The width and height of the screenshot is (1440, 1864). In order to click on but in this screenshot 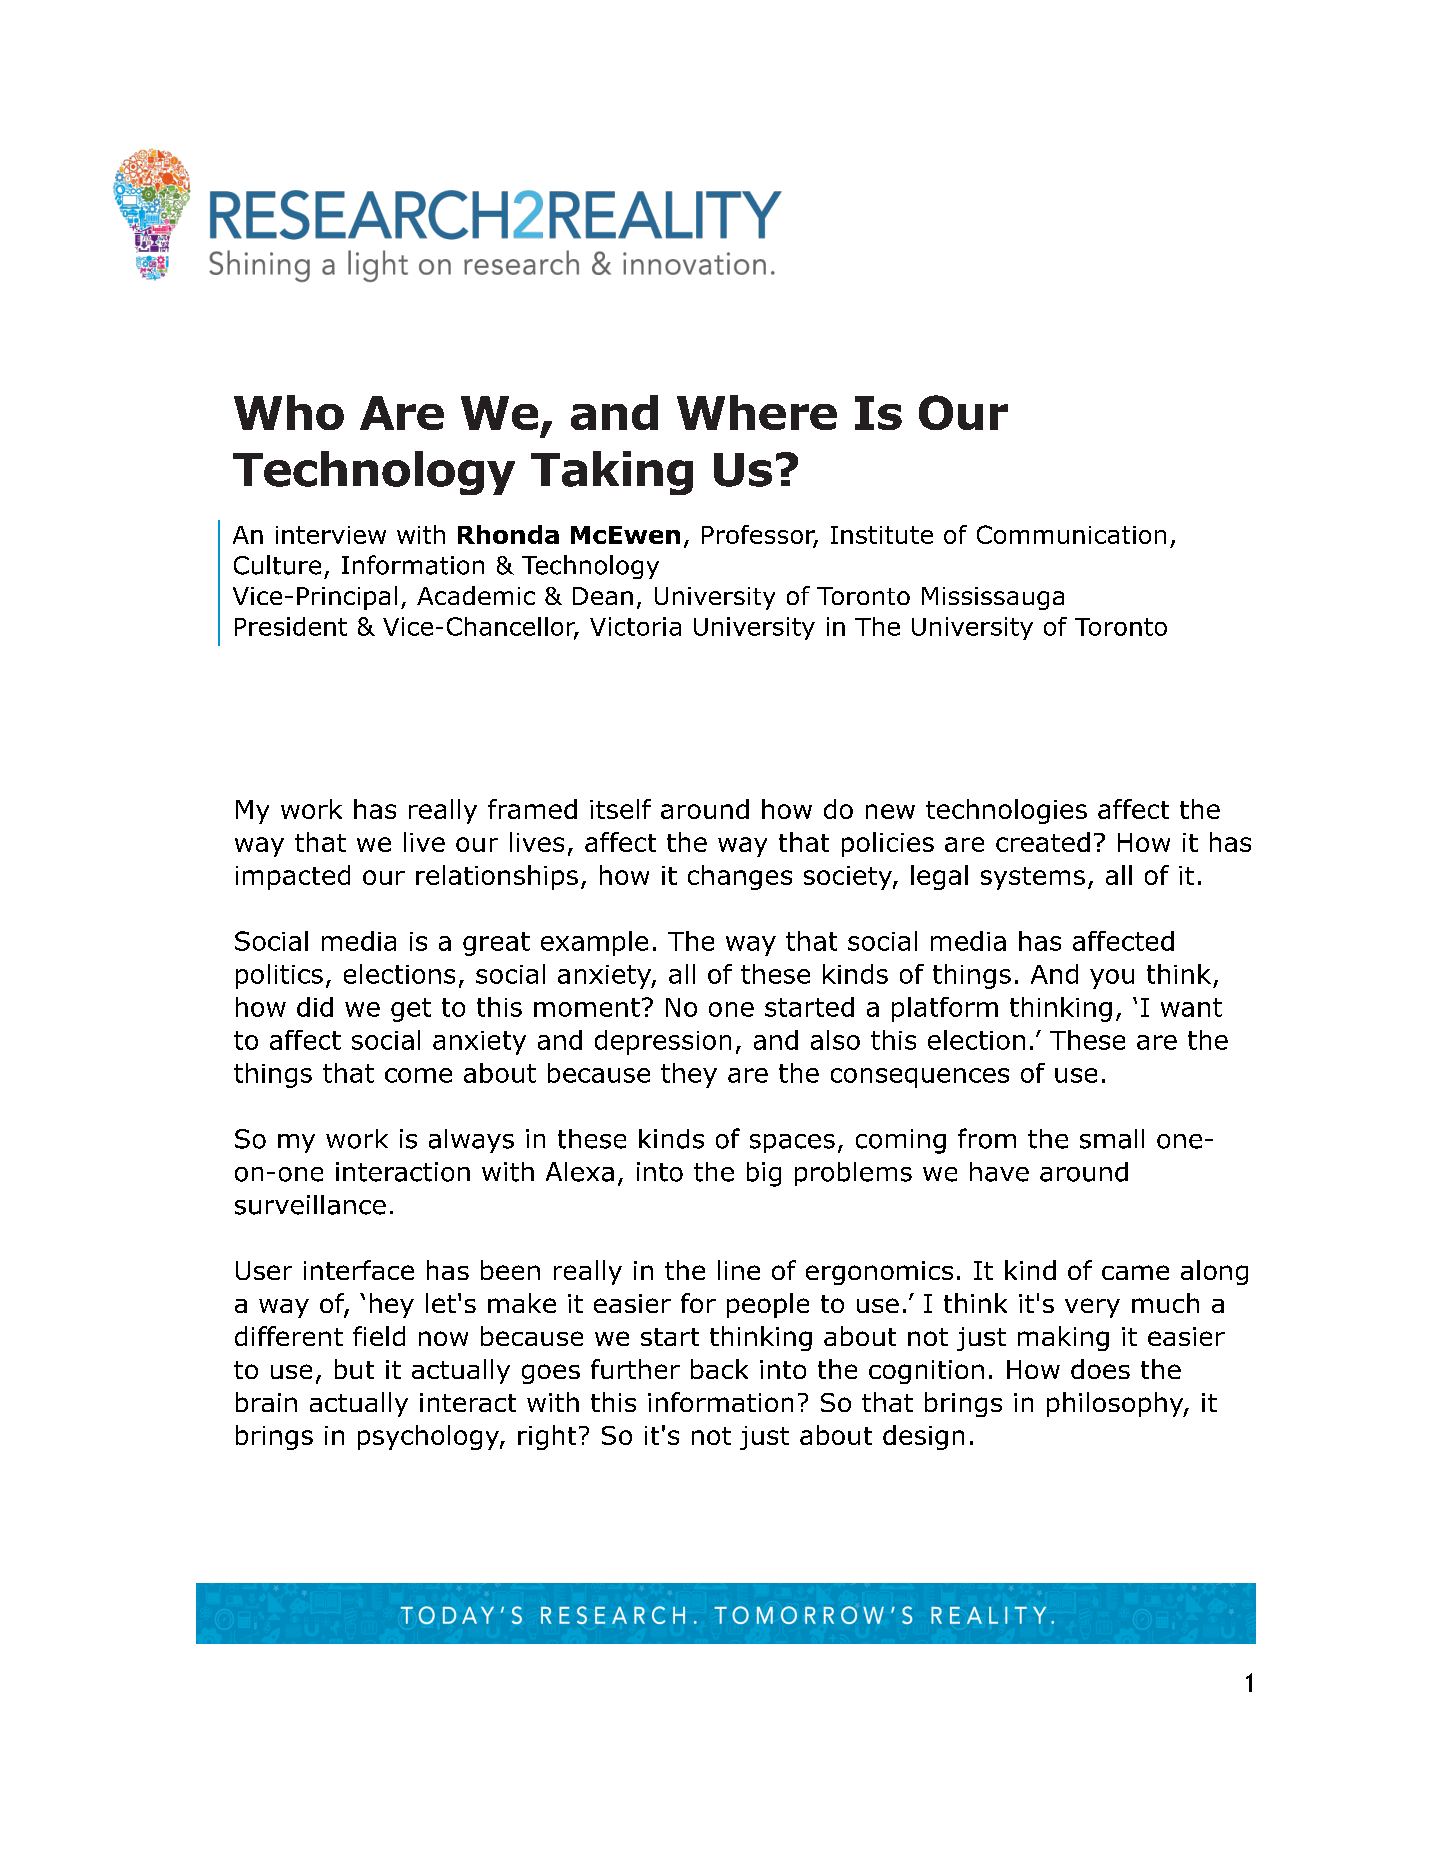, I will do `click(354, 1369)`.
